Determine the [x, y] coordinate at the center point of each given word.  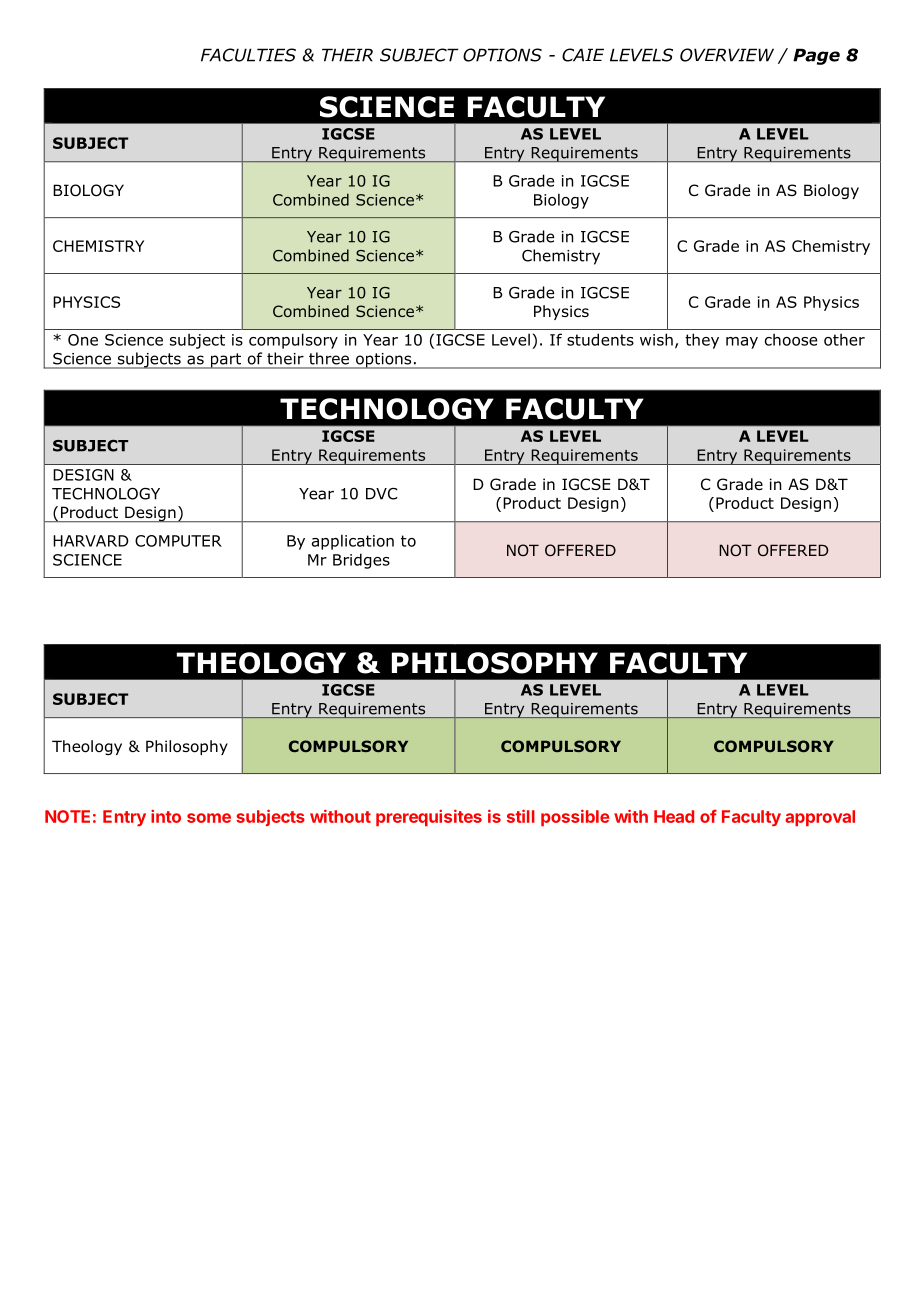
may [742, 343]
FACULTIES [248, 55]
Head [674, 816]
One [83, 340]
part [225, 361]
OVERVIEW [727, 55]
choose [791, 339]
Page [816, 56]
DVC [381, 494]
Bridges [361, 561]
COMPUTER [178, 541]
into [166, 816]
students [600, 339]
